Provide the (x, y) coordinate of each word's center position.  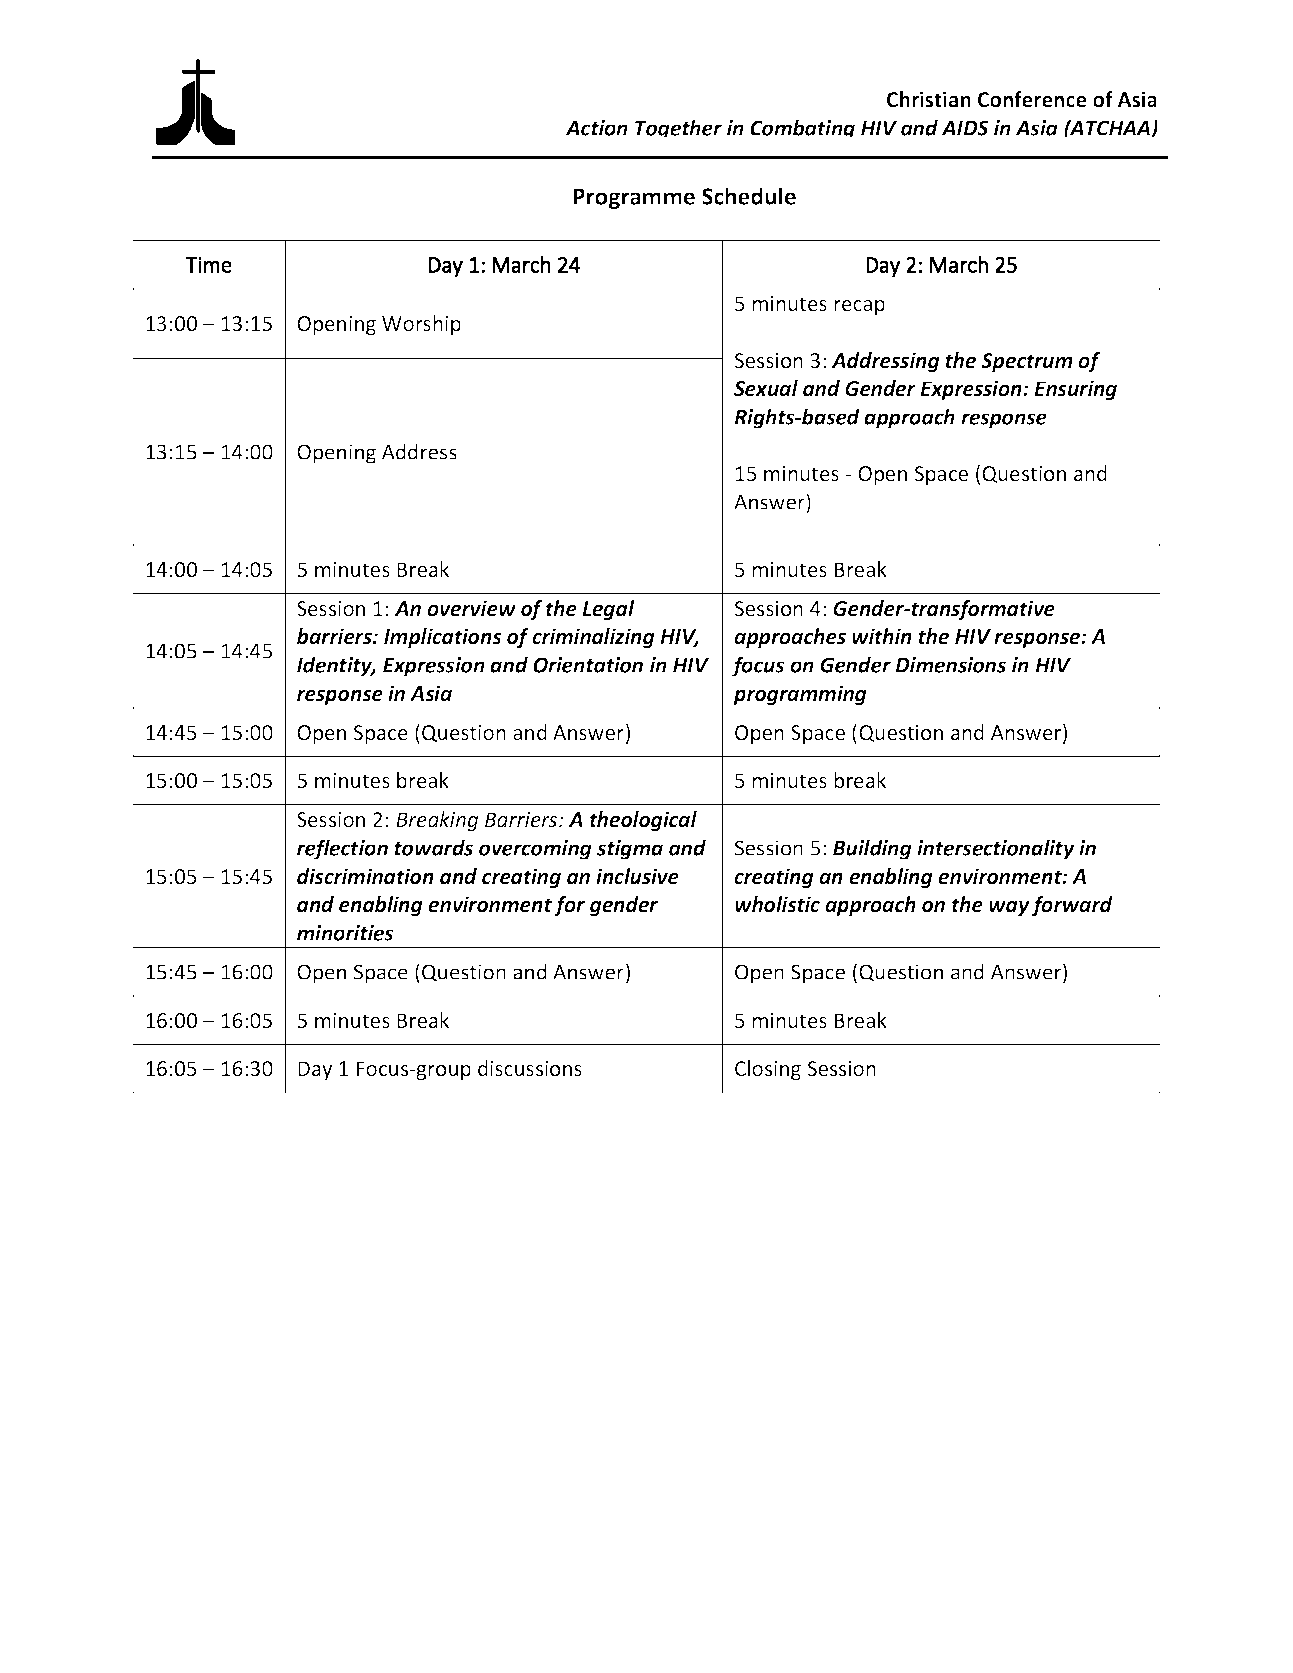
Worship (421, 325)
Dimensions (950, 665)
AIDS (965, 128)
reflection (342, 849)
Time (208, 265)
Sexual (766, 388)
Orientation (588, 665)
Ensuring (1075, 390)
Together (678, 128)
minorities (345, 933)
